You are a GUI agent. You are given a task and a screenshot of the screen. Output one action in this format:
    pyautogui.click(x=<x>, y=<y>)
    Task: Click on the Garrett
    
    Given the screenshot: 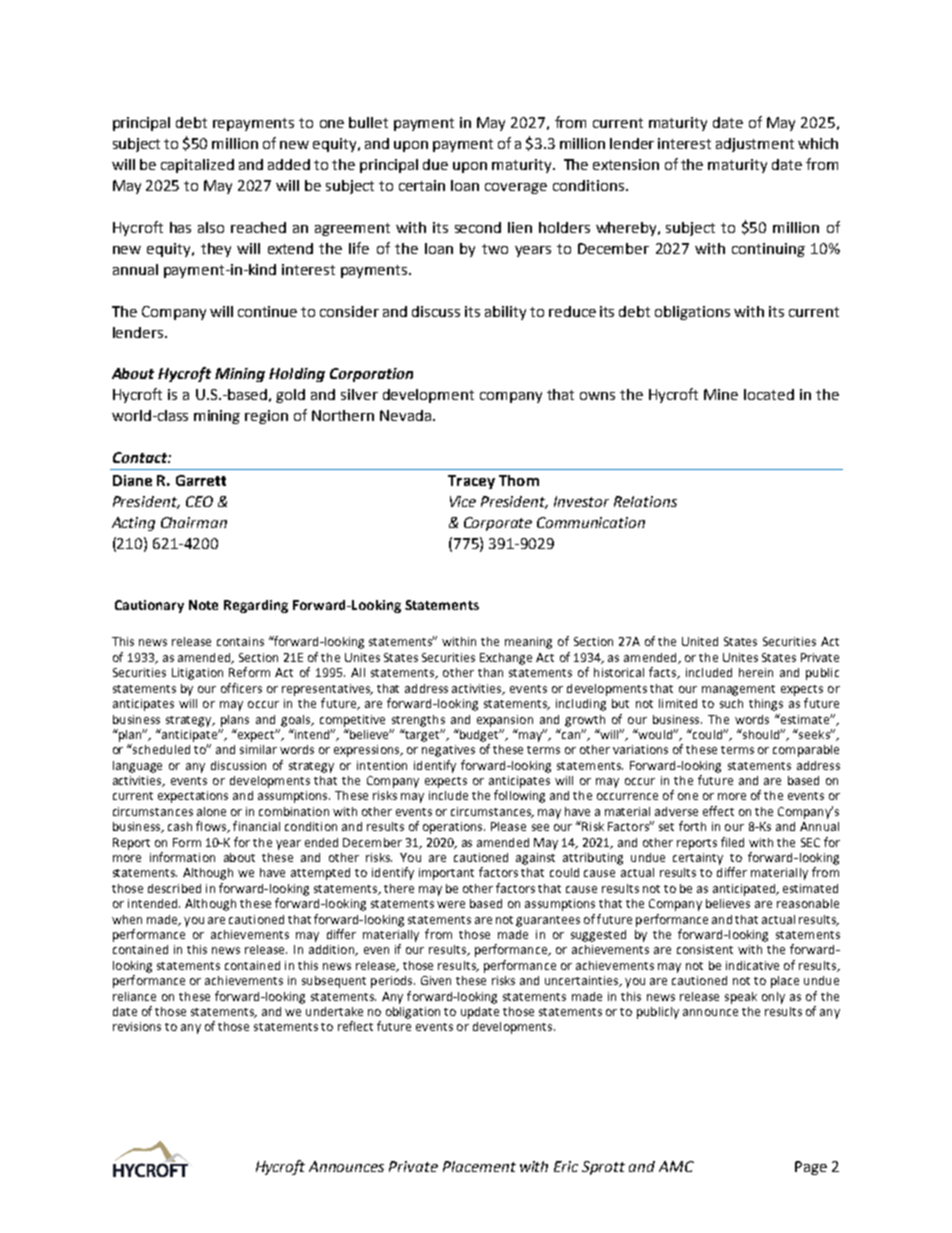 What is the action you would take?
    pyautogui.click(x=201, y=480)
